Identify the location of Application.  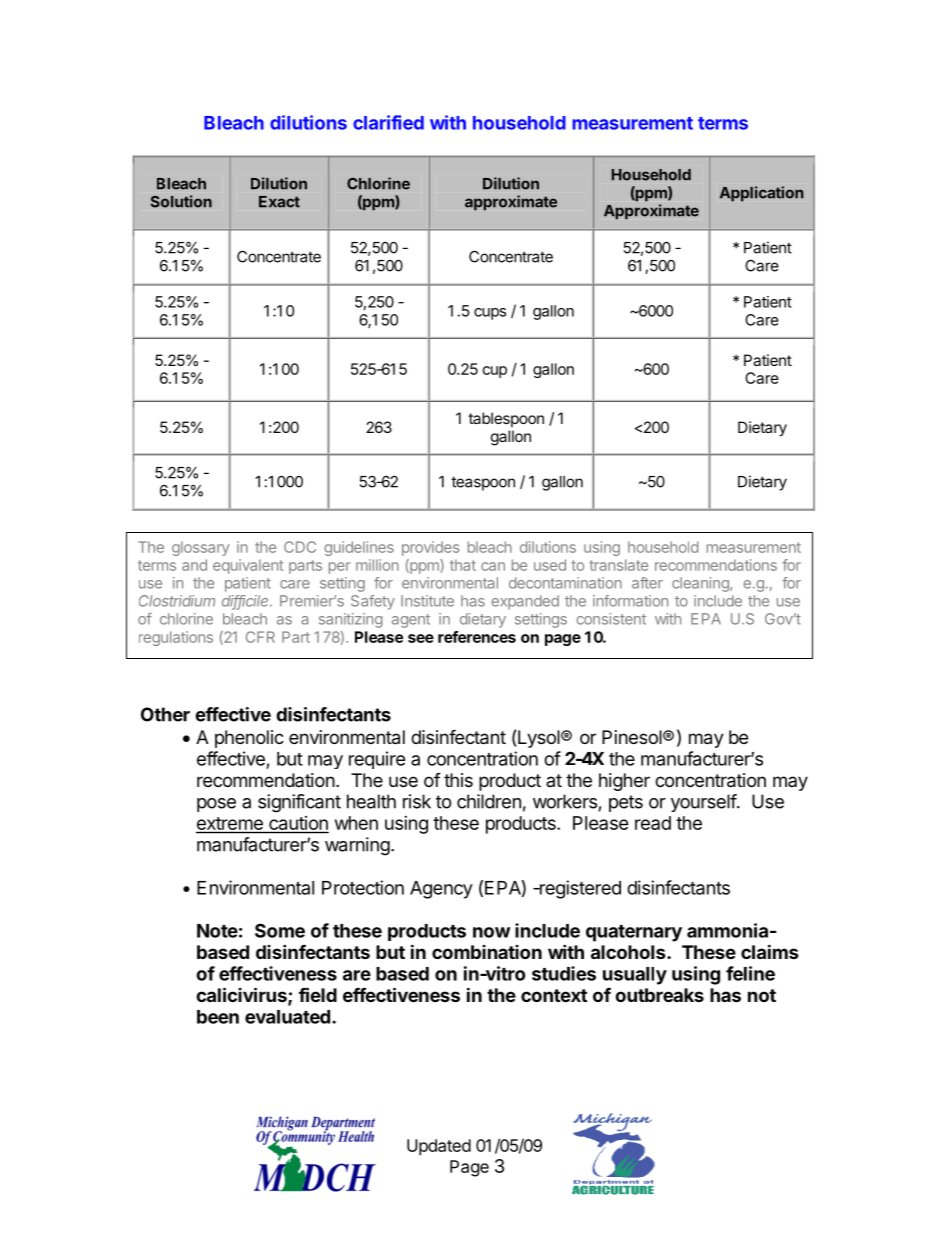
(761, 194).
